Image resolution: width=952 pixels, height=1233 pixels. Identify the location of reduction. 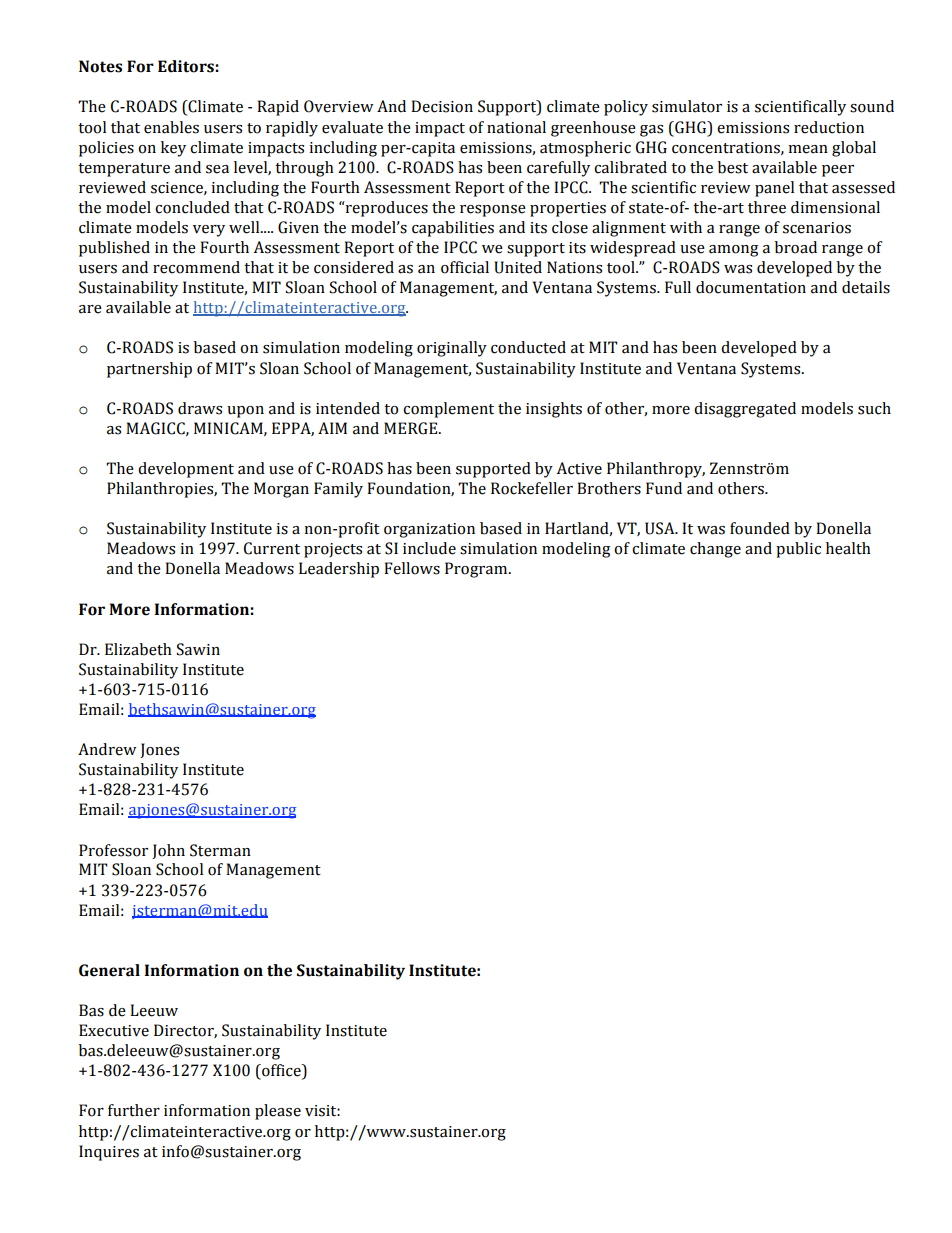
(829, 127).
